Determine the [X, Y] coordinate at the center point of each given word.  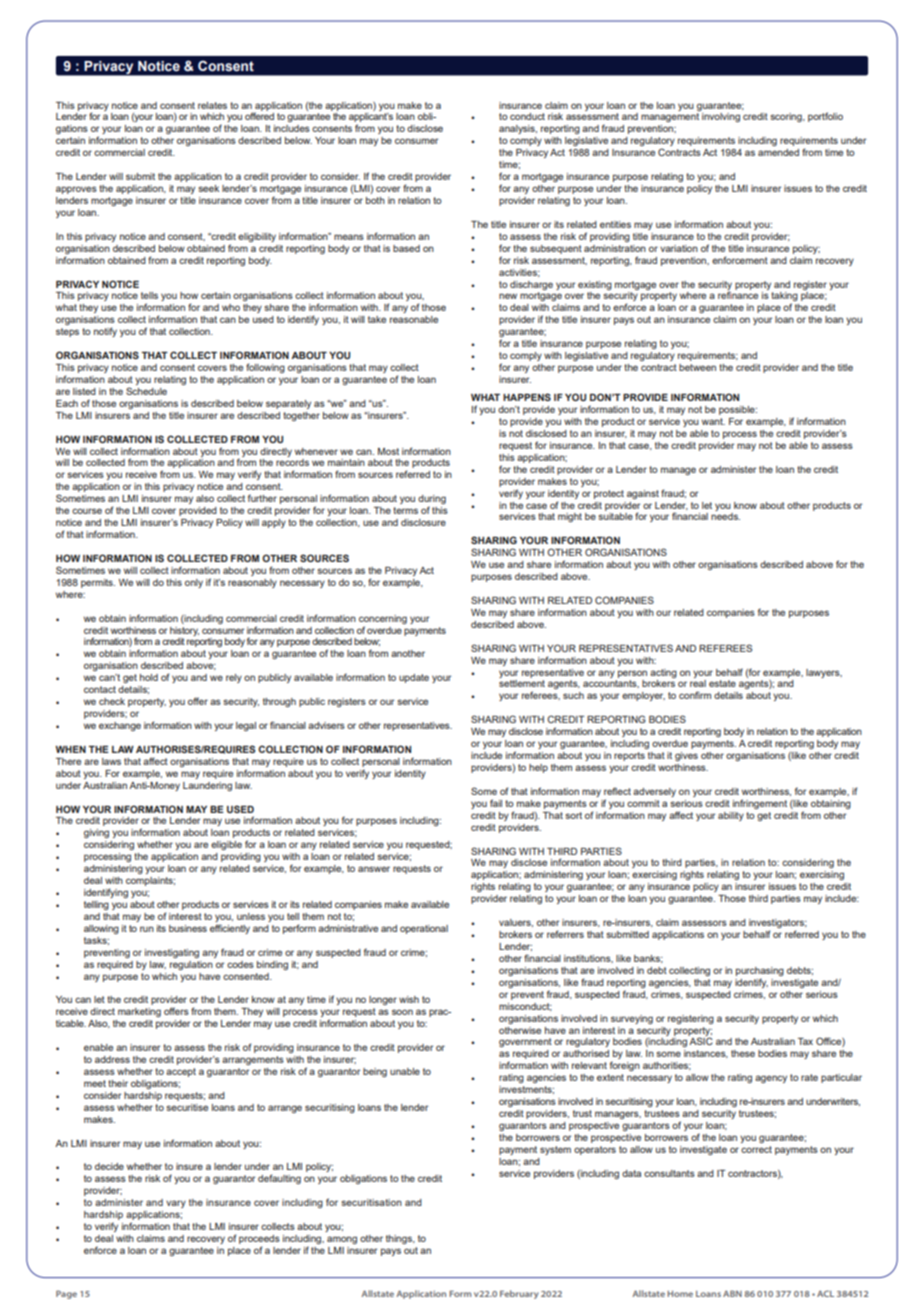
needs [725, 516]
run [147, 929]
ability [731, 816]
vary [176, 1204]
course [87, 511]
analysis [518, 129]
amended [778, 152]
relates [212, 105]
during [432, 501]
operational [424, 929]
